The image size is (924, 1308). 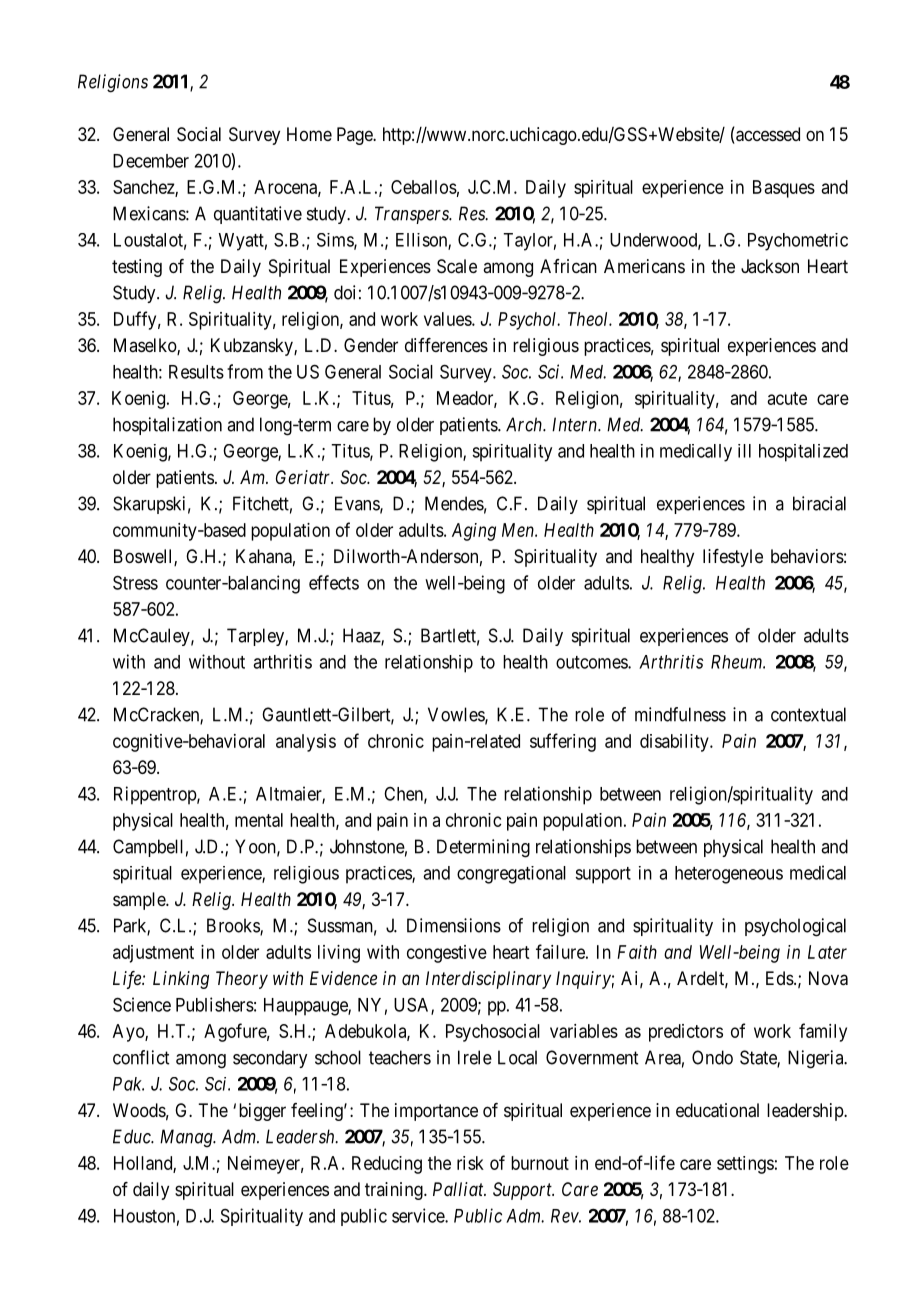 I want to click on Scale, so click(x=457, y=266).
